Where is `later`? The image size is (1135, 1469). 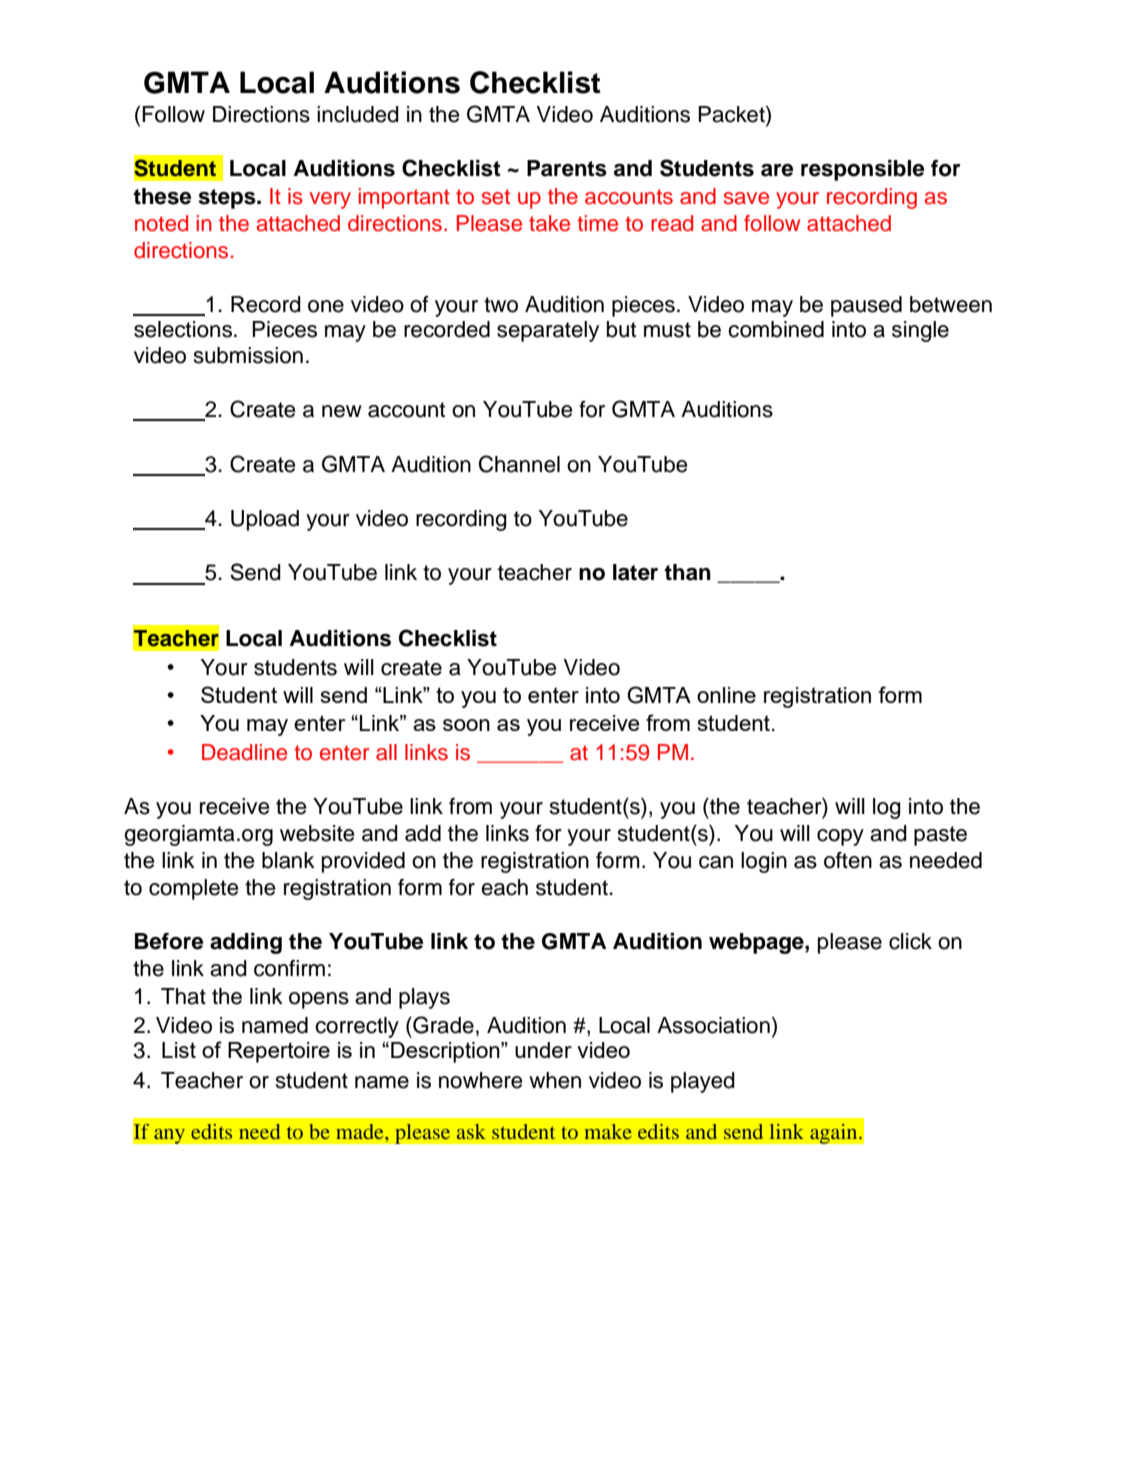
later is located at coordinates (635, 572).
